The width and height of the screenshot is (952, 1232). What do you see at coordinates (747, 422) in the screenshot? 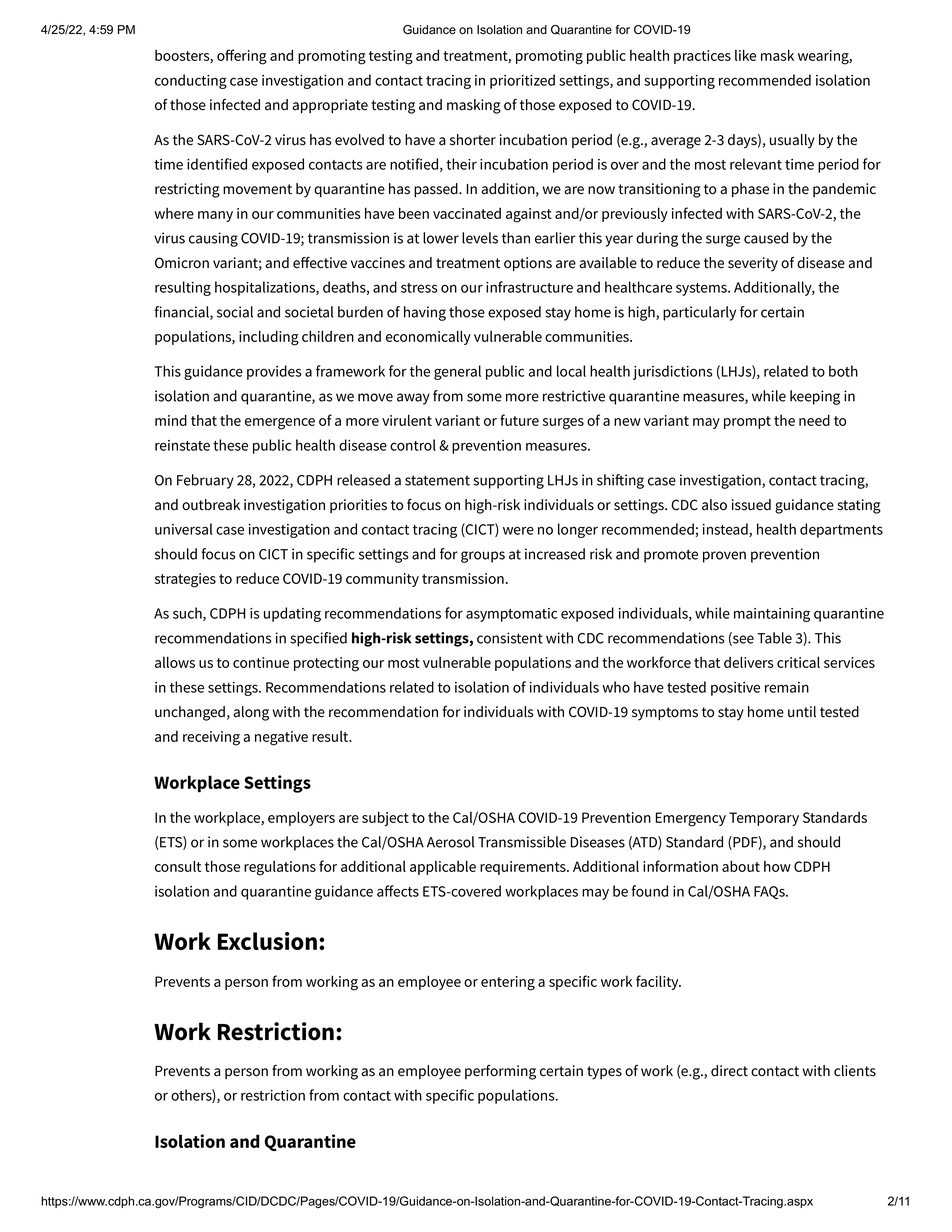
I see `prompt` at bounding box center [747, 422].
